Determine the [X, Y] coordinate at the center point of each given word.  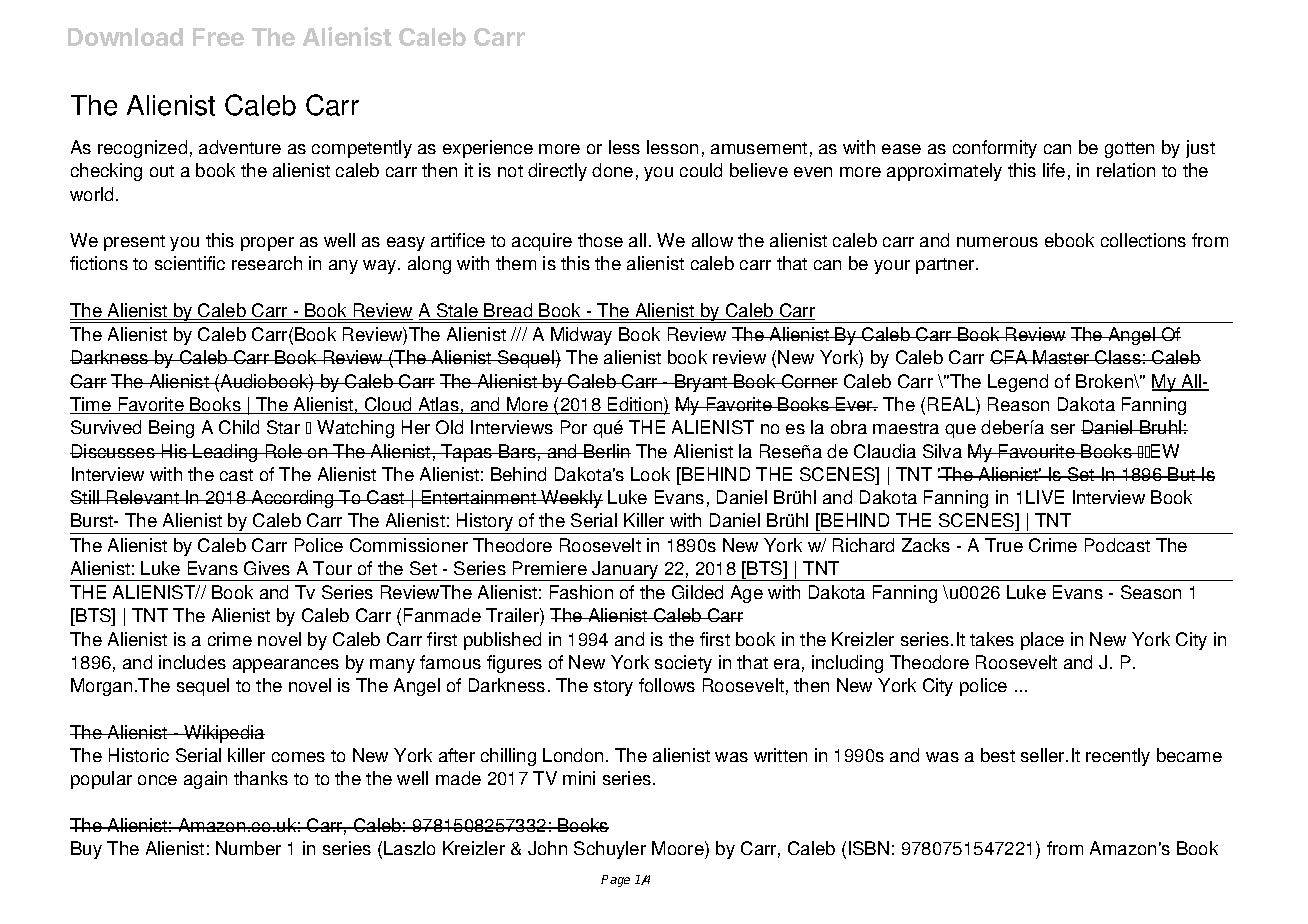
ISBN [869, 848]
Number [248, 848]
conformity [995, 149]
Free [218, 37]
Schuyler [610, 850]
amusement [759, 148]
